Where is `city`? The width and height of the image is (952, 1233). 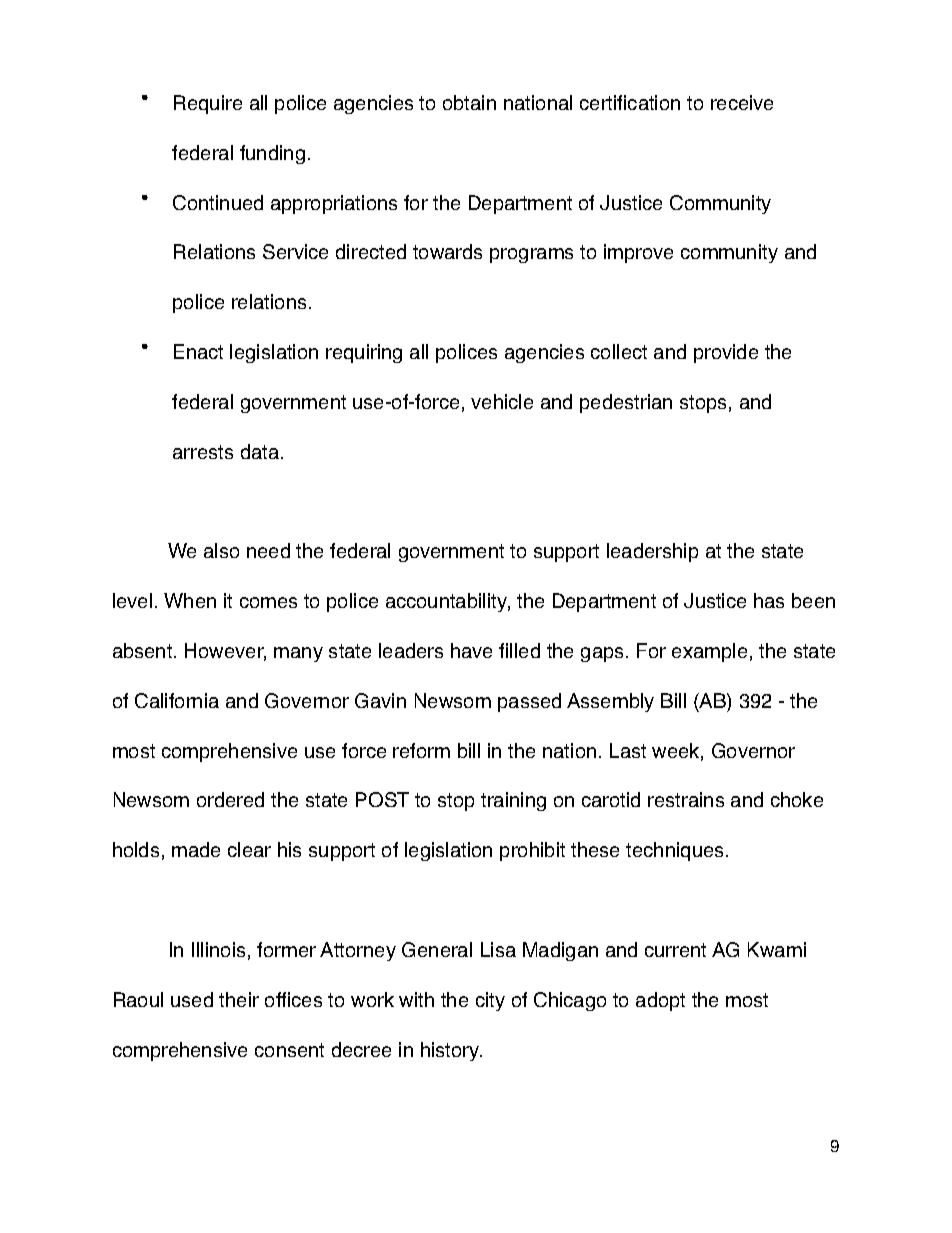
city is located at coordinates (490, 1001).
